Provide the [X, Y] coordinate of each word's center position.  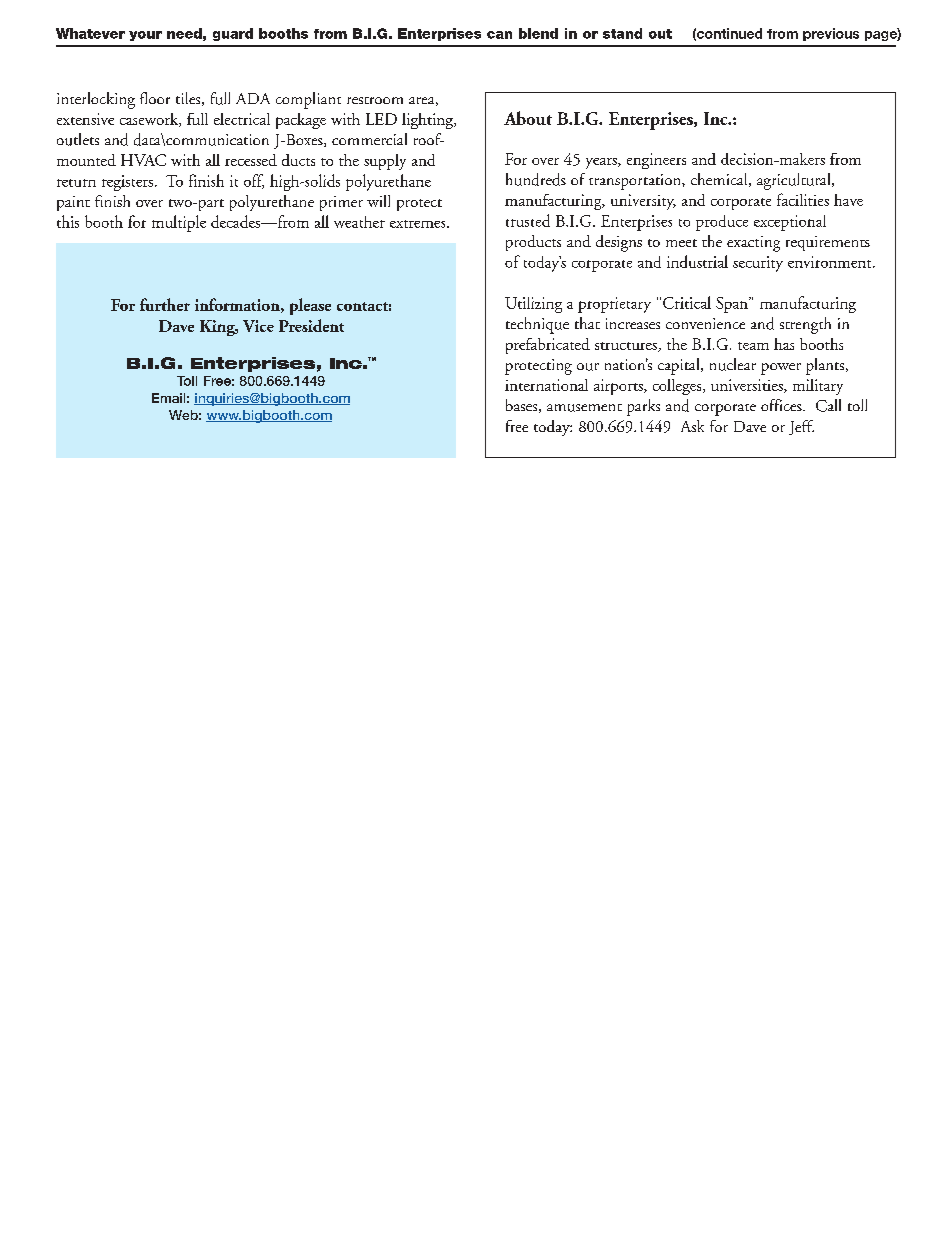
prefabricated [548, 346]
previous [831, 34]
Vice [258, 326]
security [758, 264]
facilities [803, 199]
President [311, 325]
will [378, 201]
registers [127, 183]
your [145, 36]
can [499, 35]
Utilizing [533, 305]
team [753, 346]
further [165, 304]
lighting [429, 121]
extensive [85, 119]
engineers [656, 161]
